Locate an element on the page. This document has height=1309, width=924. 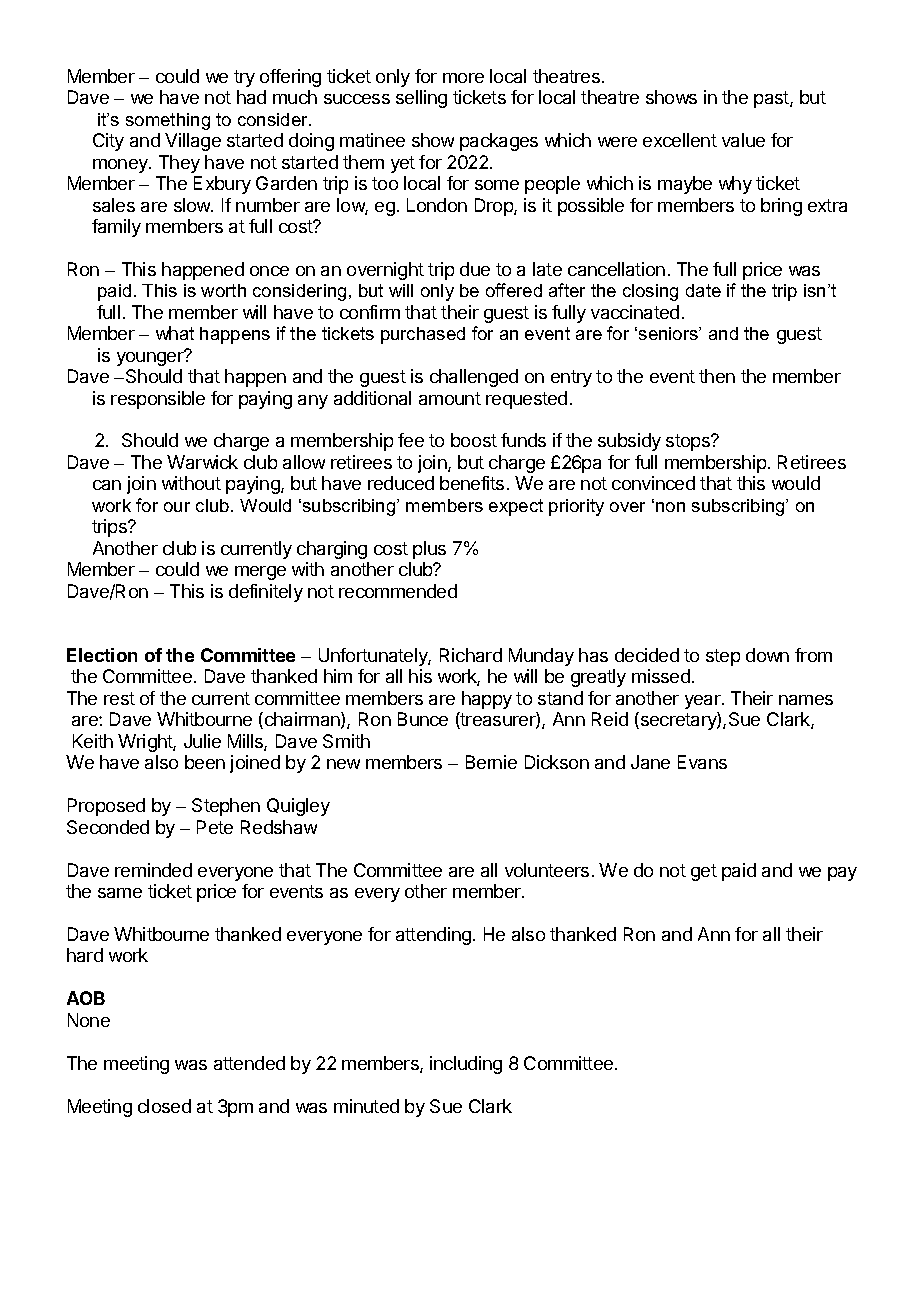
stops is located at coordinates (689, 442).
